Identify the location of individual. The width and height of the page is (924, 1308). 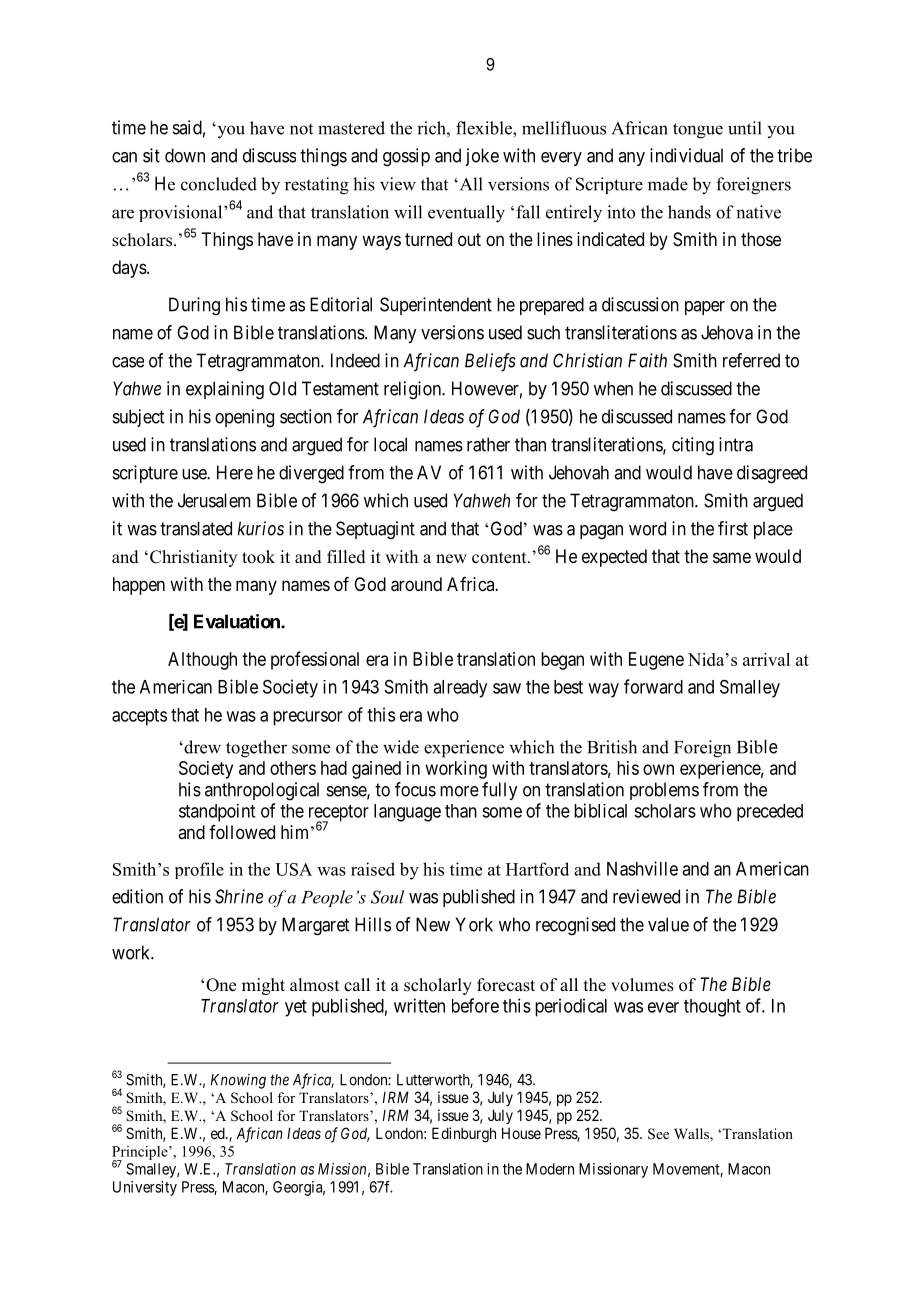
(686, 155).
